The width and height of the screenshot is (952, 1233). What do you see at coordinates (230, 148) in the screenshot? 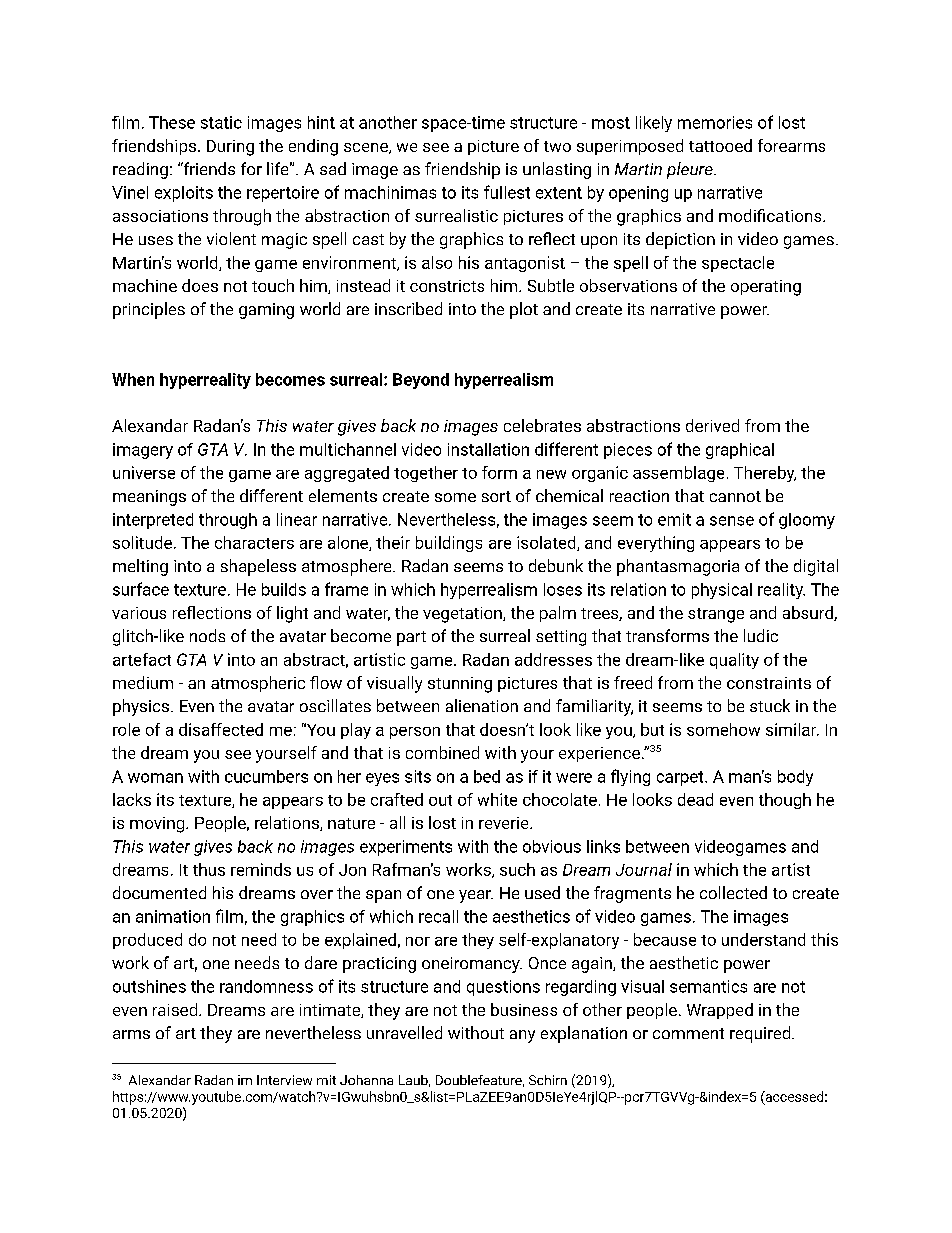
I see `During` at bounding box center [230, 148].
